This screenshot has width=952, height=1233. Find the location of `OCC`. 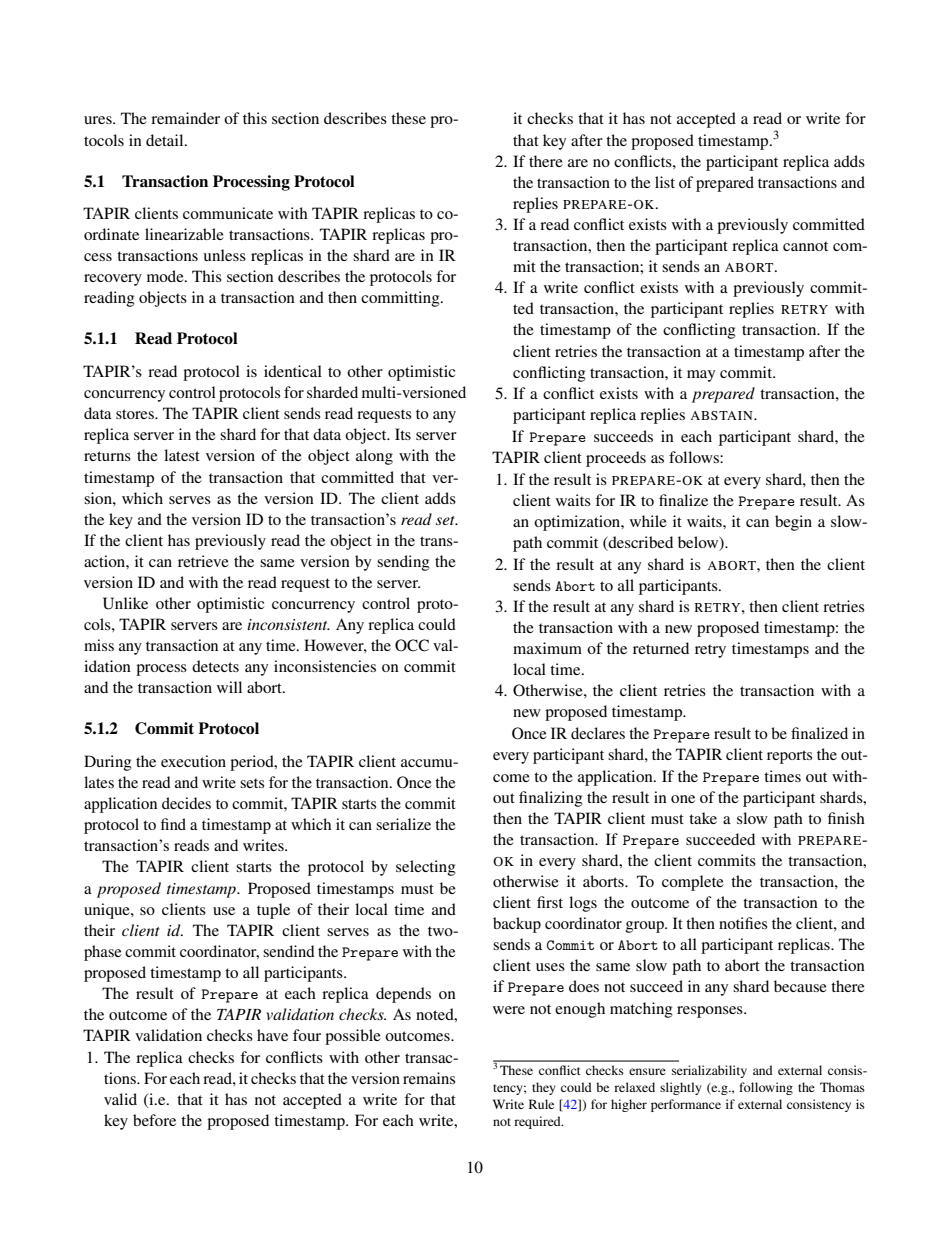

OCC is located at coordinates (412, 645).
